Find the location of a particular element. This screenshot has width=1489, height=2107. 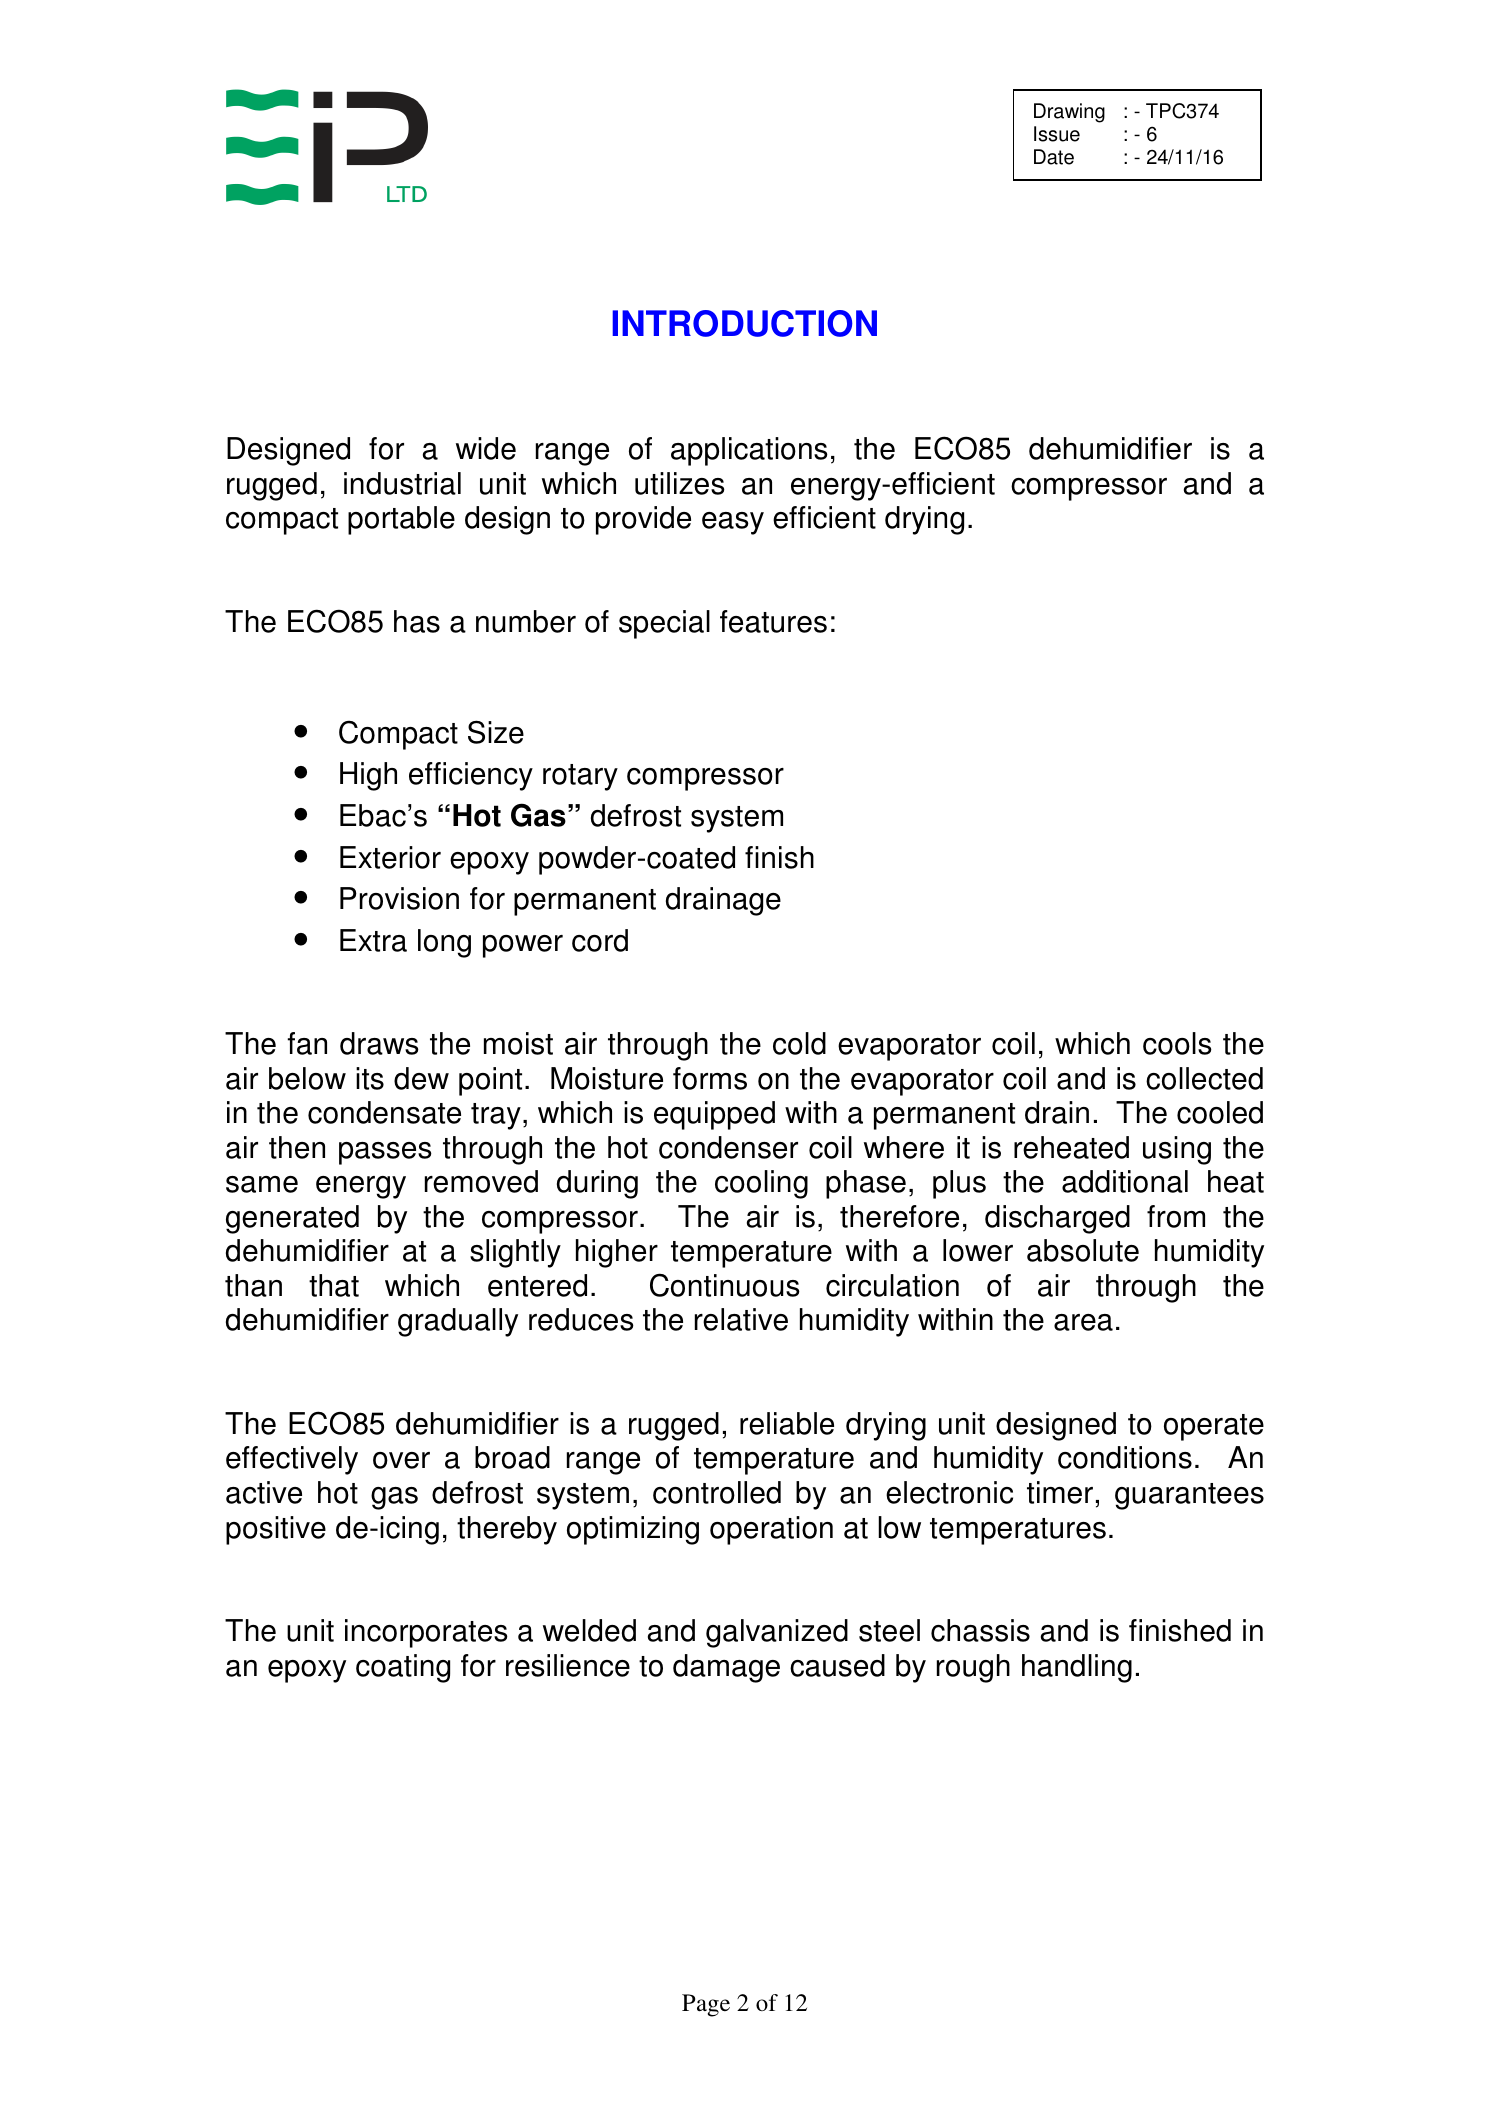

INTRODUCTION is located at coordinates (744, 323).
